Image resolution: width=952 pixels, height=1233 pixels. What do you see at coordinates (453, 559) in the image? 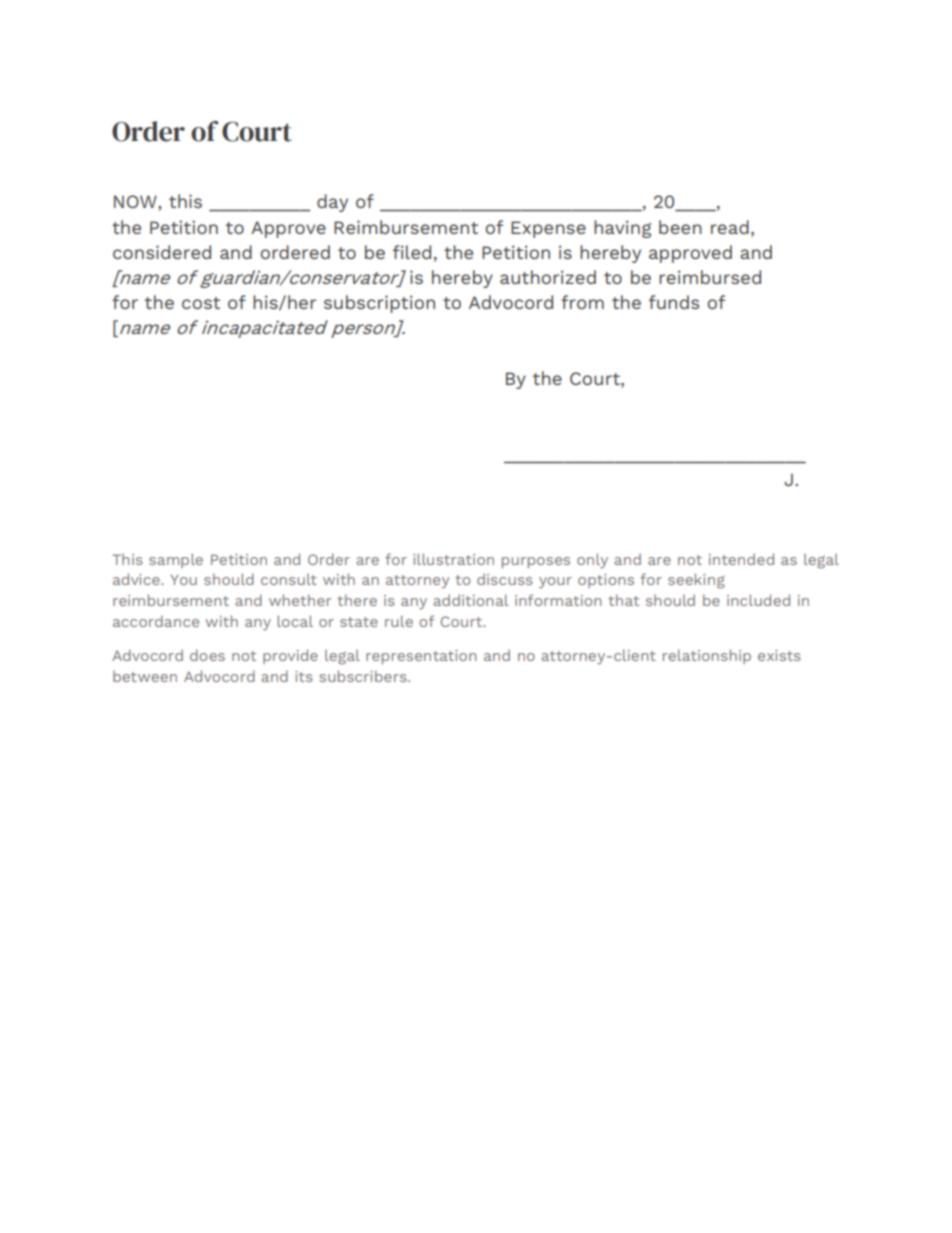
I see `illustration` at bounding box center [453, 559].
